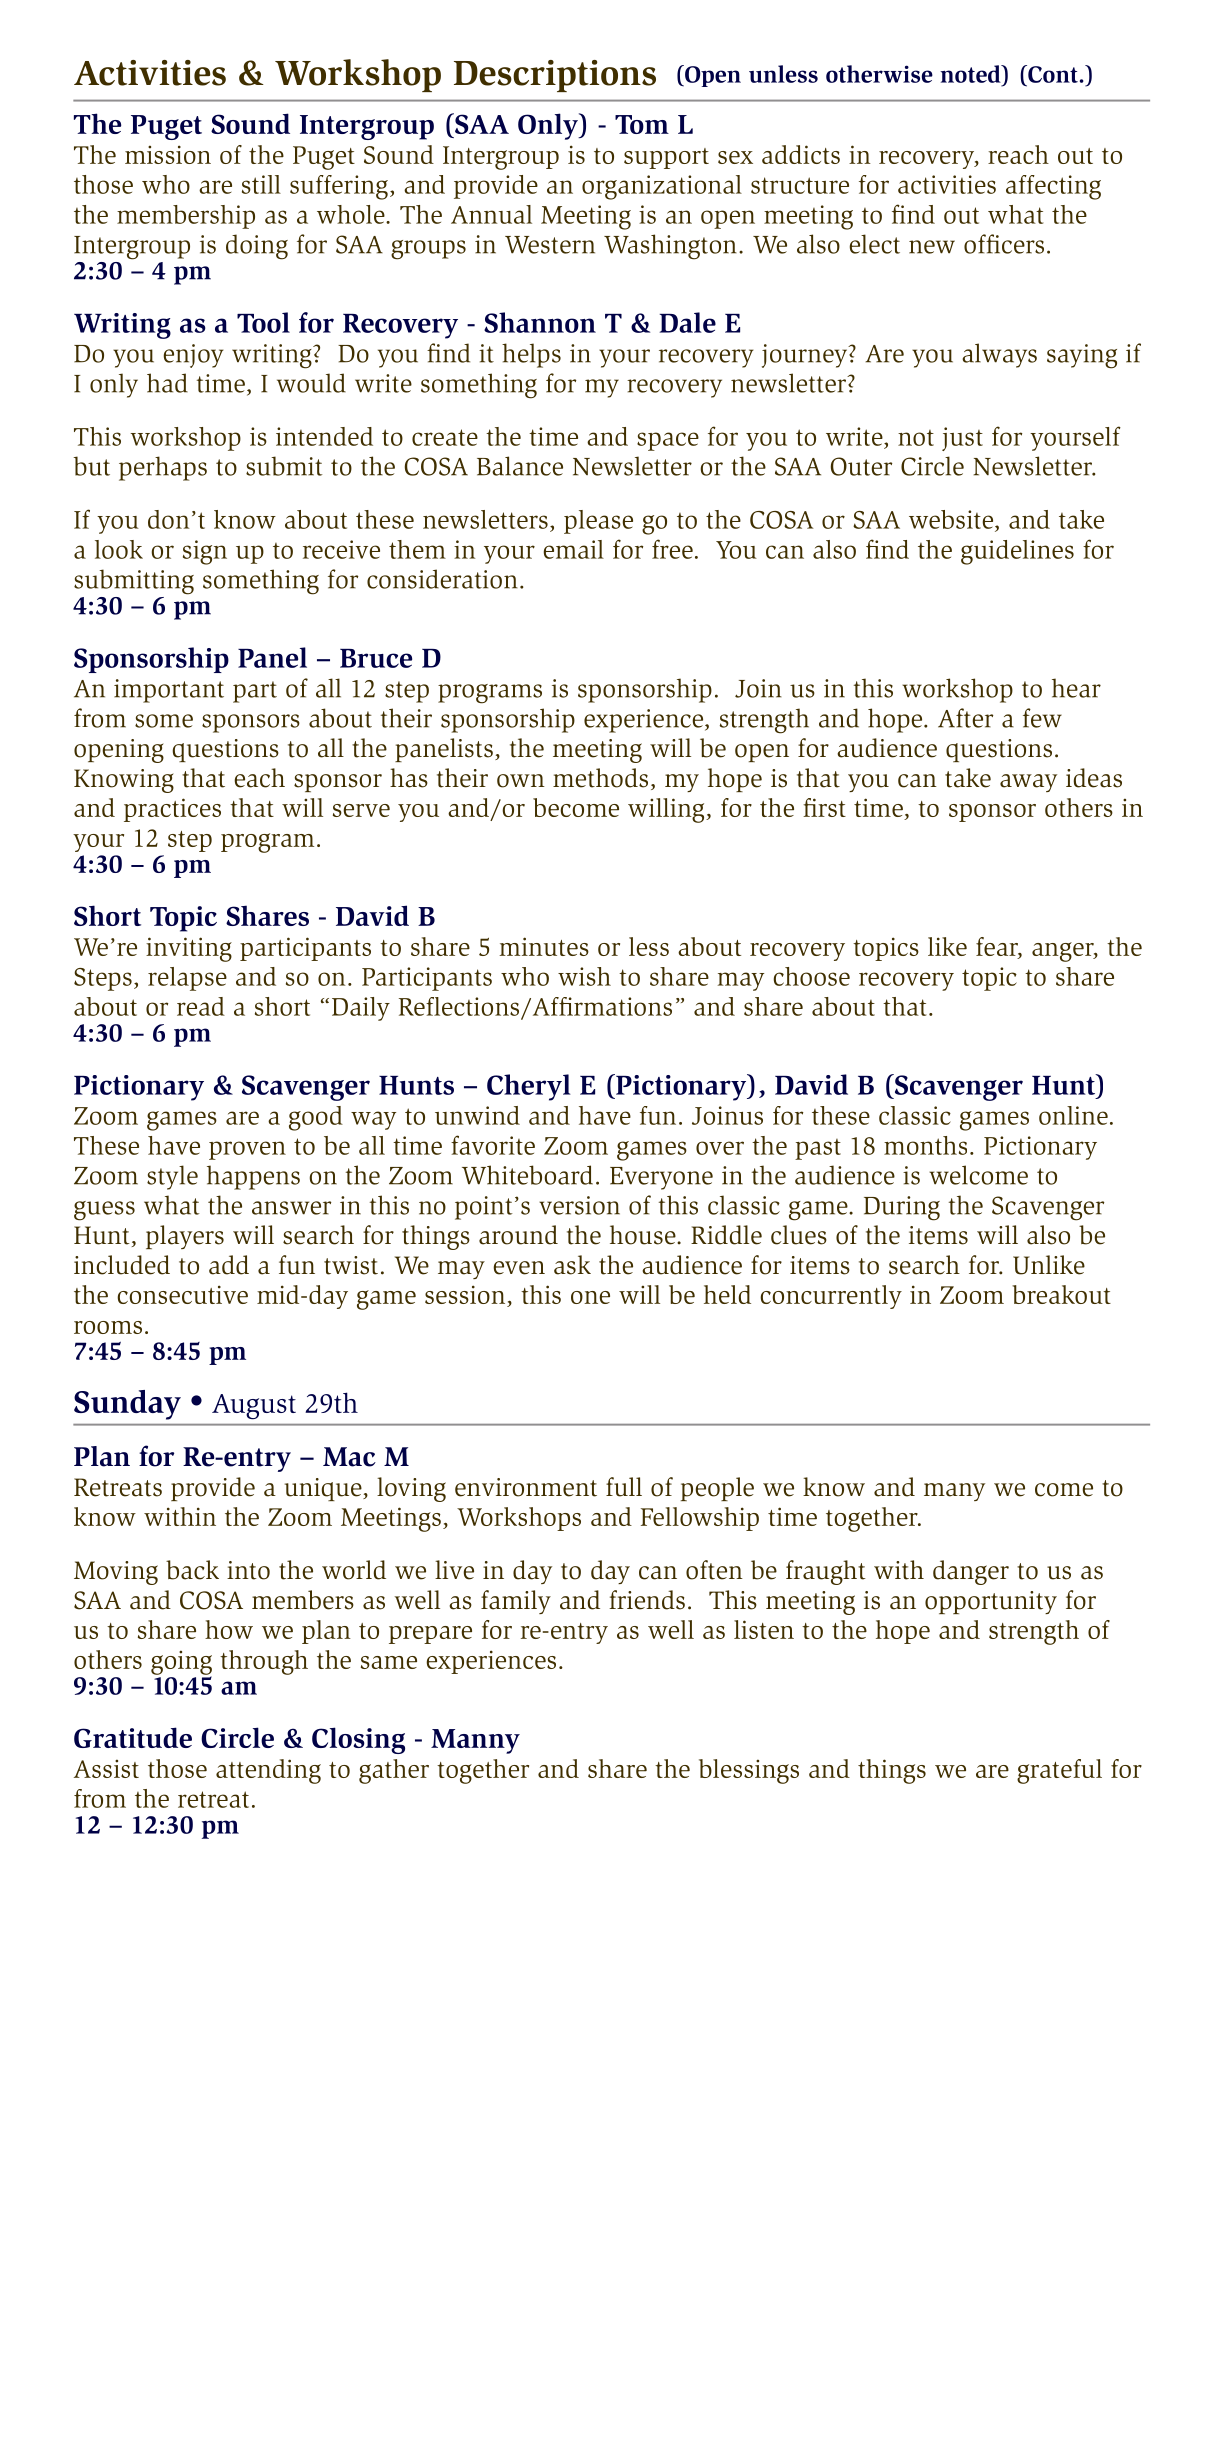 The image size is (1219, 2439). I want to click on Manny, so click(475, 1741).
